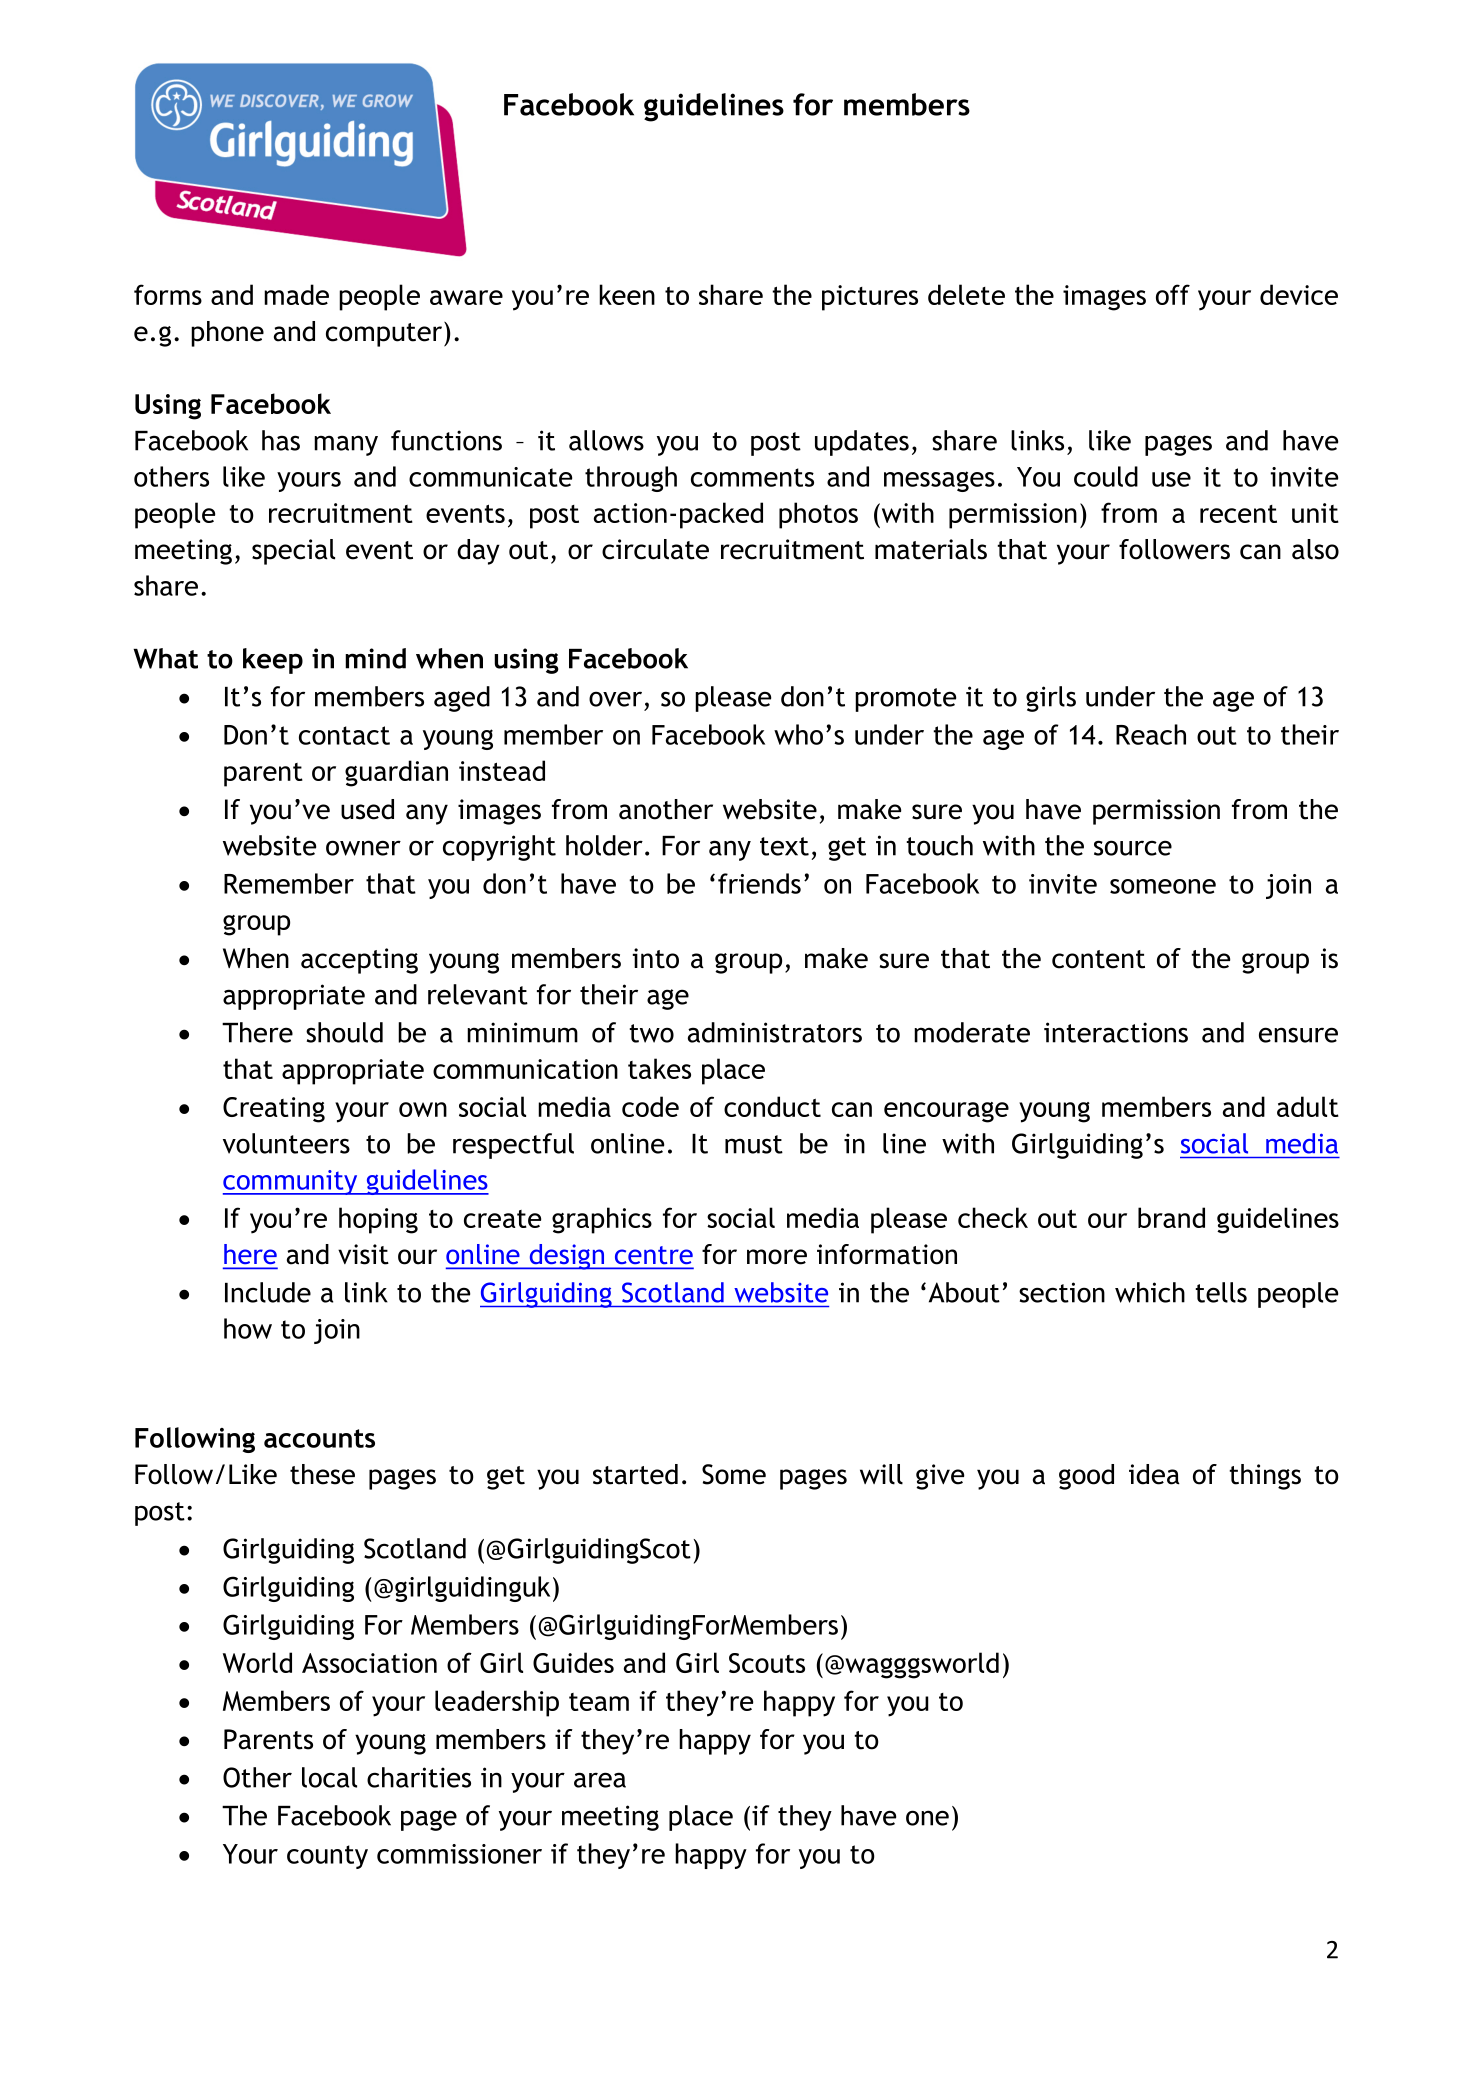 The width and height of the screenshot is (1473, 2083). What do you see at coordinates (1173, 294) in the screenshot?
I see `off` at bounding box center [1173, 294].
